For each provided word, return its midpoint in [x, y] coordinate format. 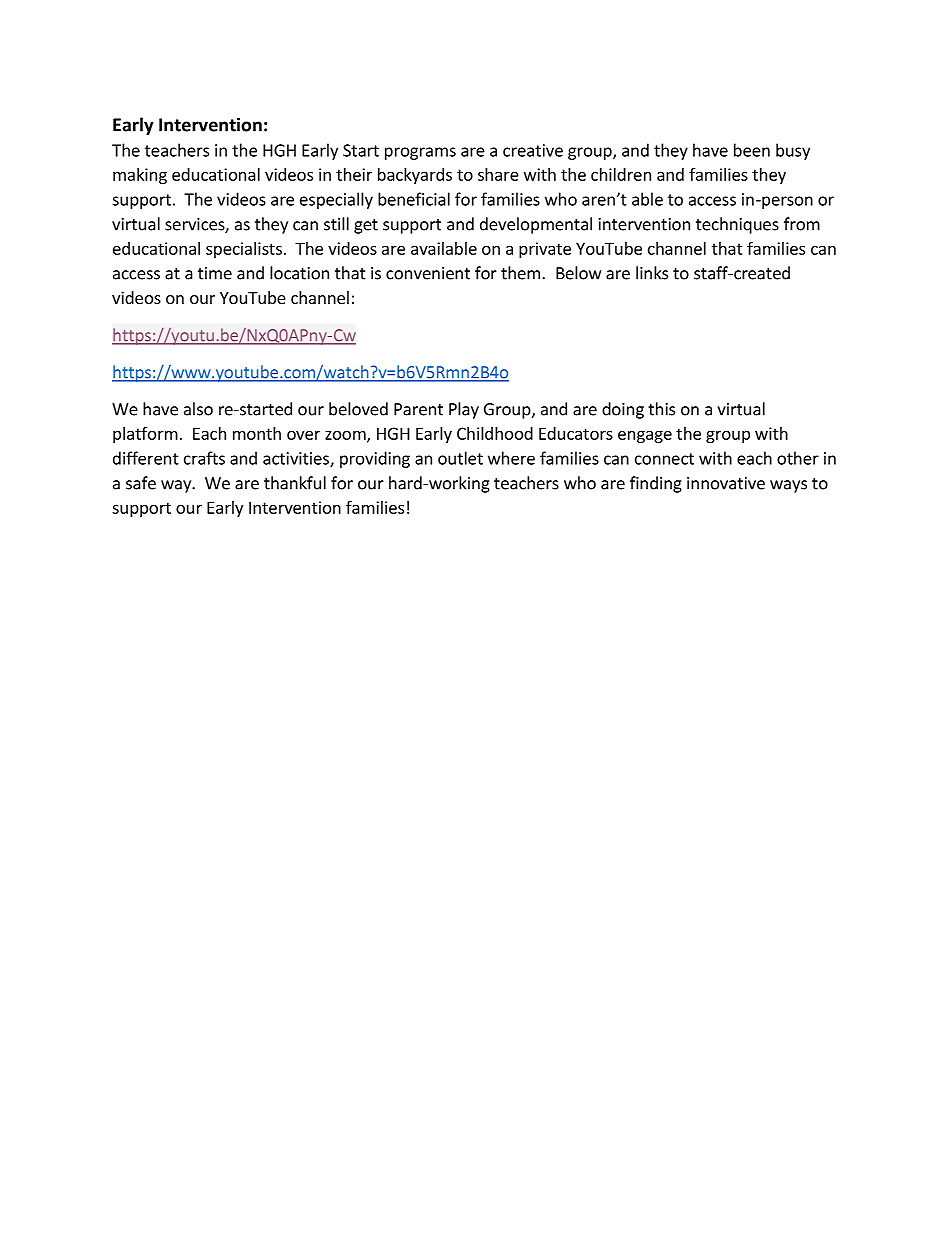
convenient [428, 273]
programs [420, 153]
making [140, 176]
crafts [204, 458]
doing [623, 410]
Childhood [495, 433]
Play [464, 410]
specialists [244, 250]
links [652, 273]
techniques [737, 225]
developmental [536, 225]
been [752, 150]
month [257, 433]
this [661, 409]
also [198, 409]
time [215, 273]
